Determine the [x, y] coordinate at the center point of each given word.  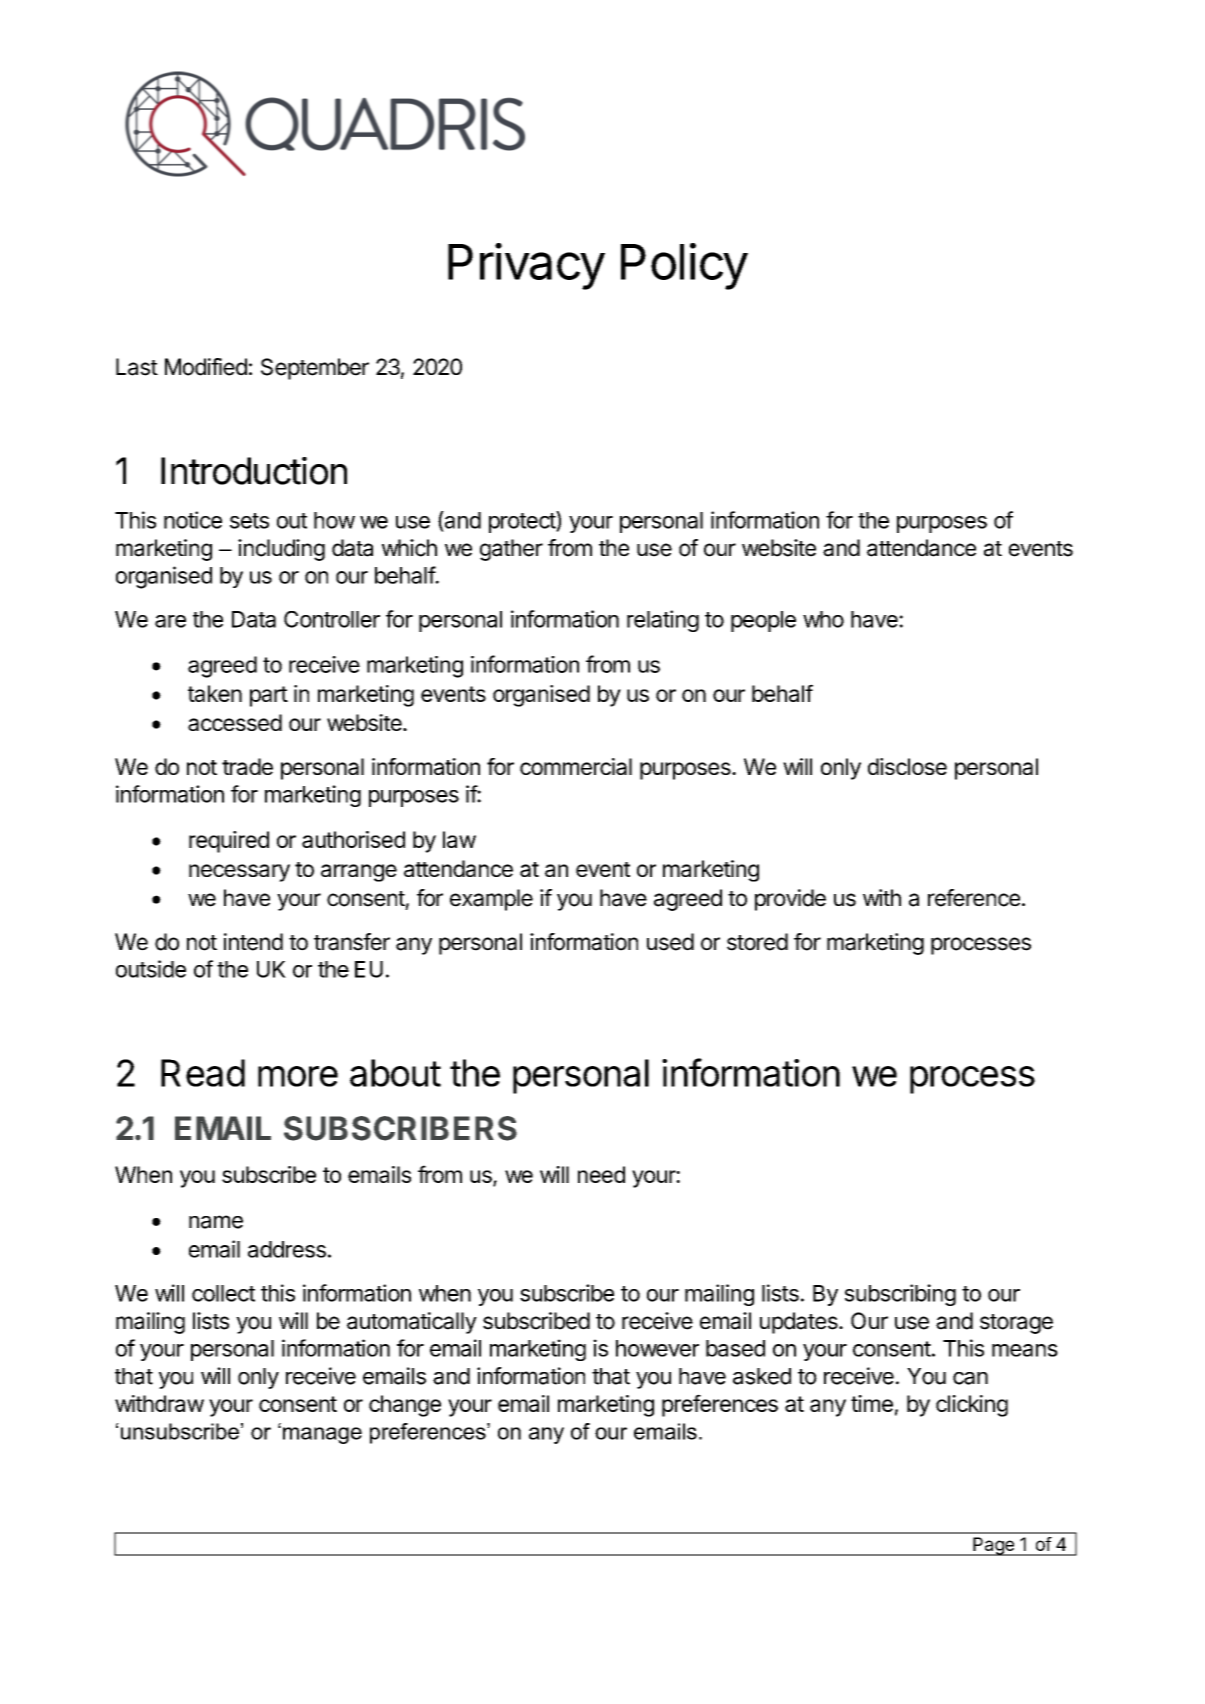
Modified [206, 367]
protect [523, 522]
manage [322, 1435]
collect [223, 1293]
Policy [684, 266]
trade [247, 766]
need [601, 1174]
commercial [576, 766]
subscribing [900, 1295]
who [823, 619]
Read [203, 1073]
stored [757, 942]
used [670, 942]
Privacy [526, 266]
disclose [907, 766]
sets [249, 521]
